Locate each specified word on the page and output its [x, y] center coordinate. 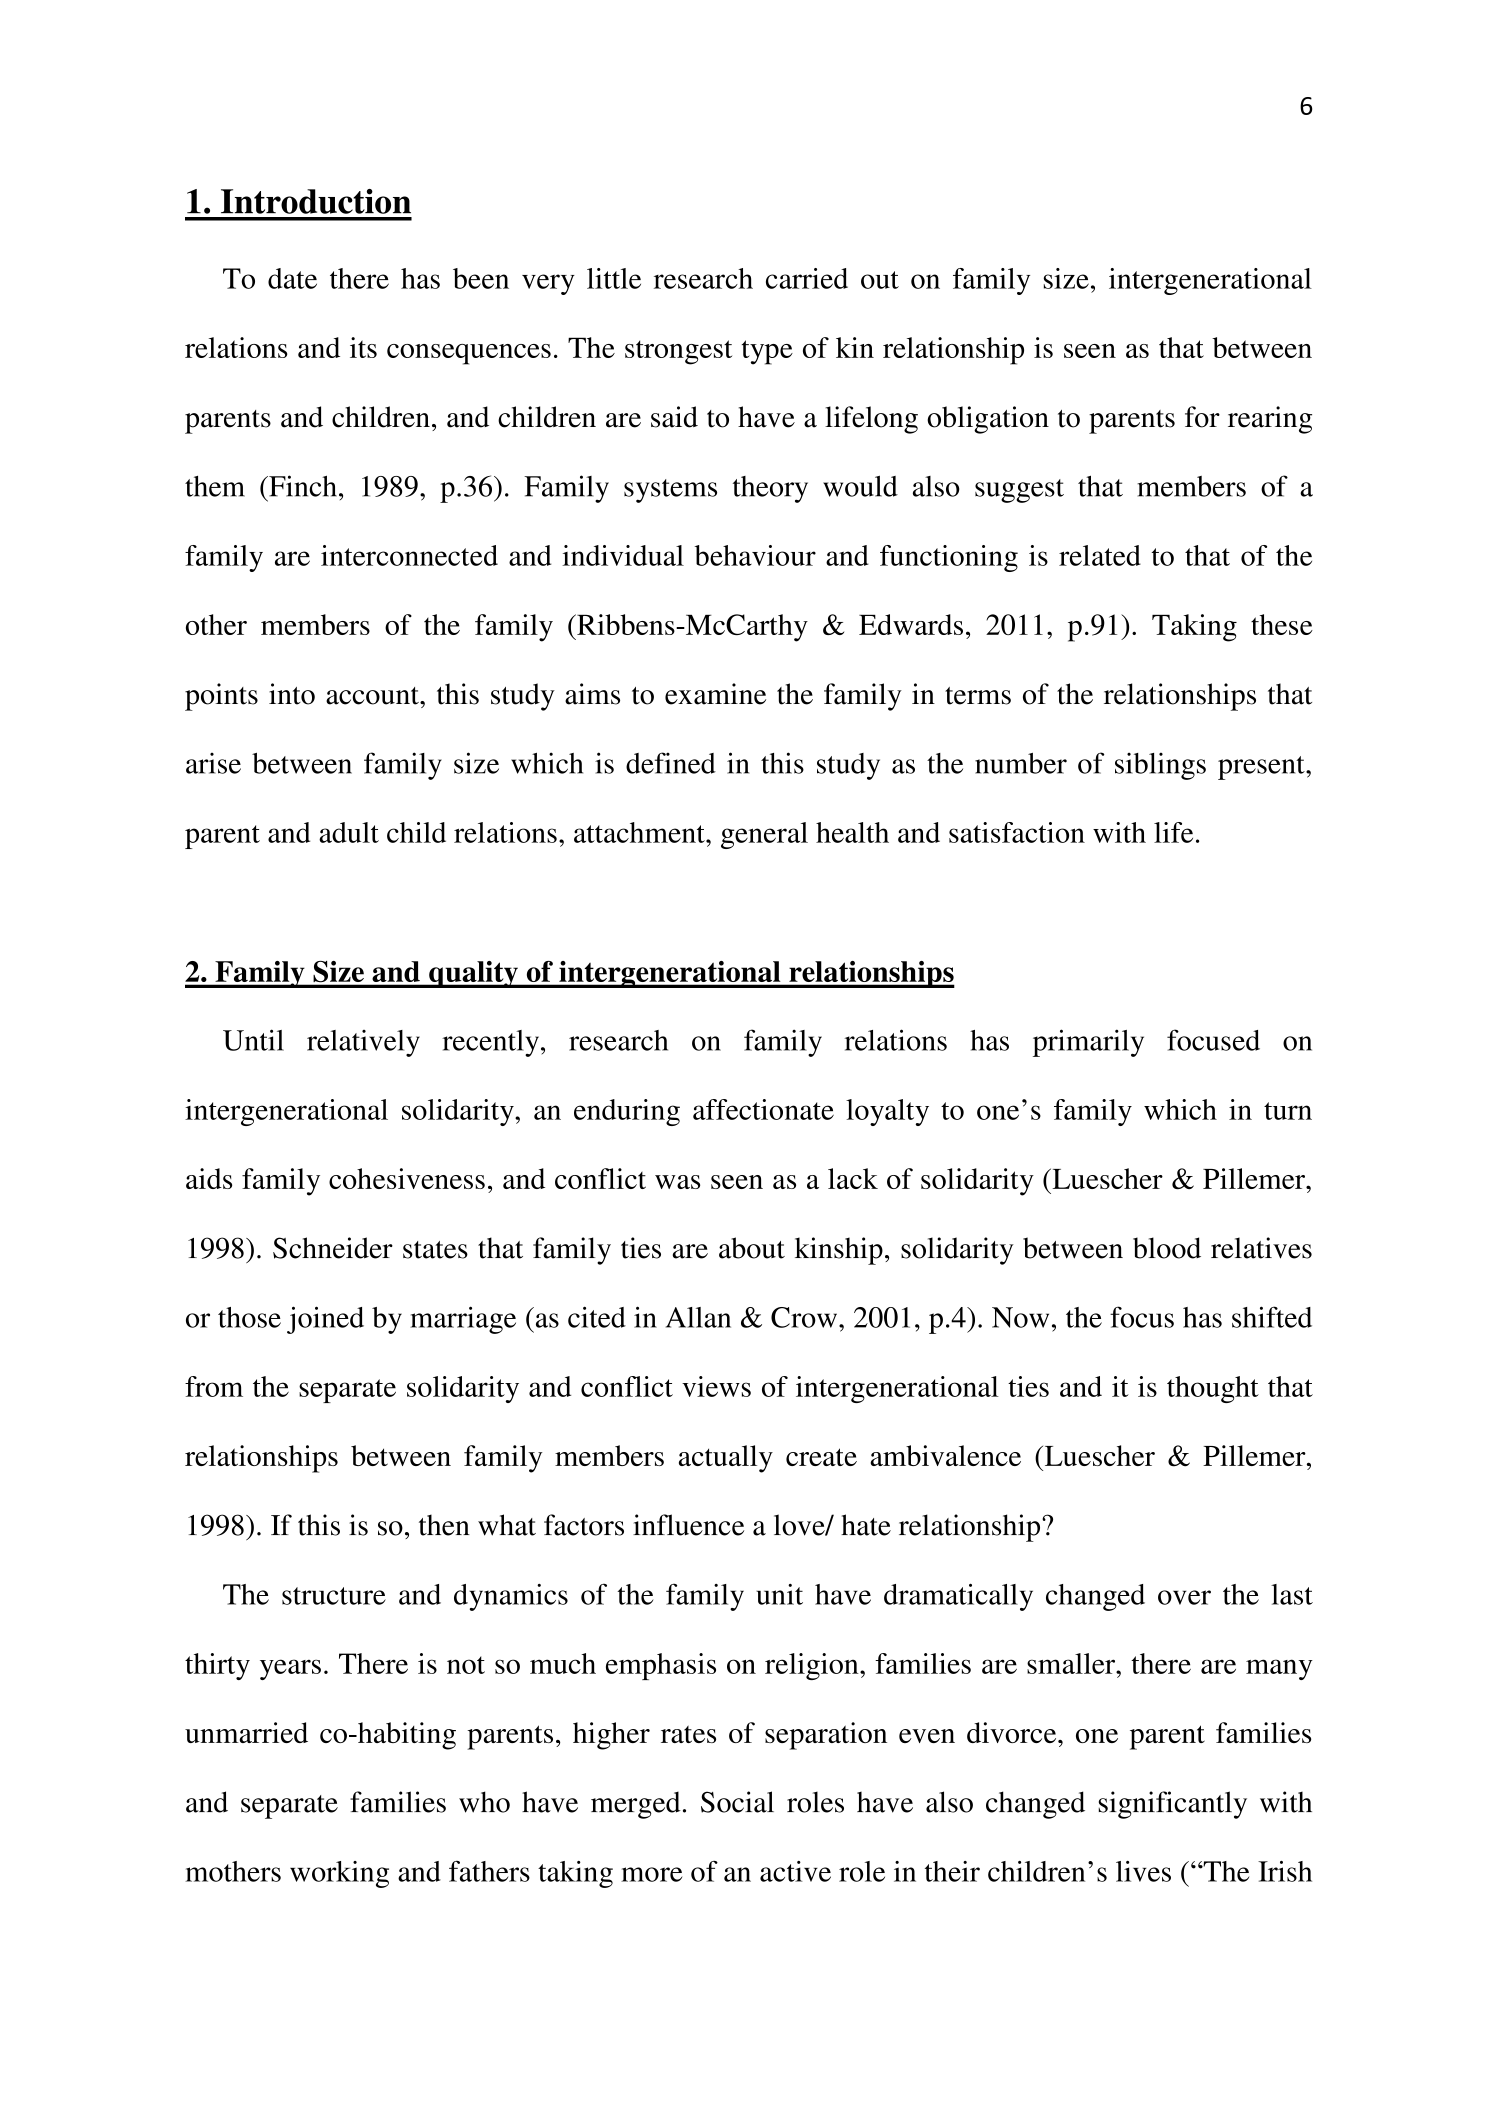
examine [715, 694]
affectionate [763, 1109]
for [1202, 417]
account [373, 696]
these [1282, 624]
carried [807, 278]
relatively [363, 1043]
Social [737, 1802]
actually [726, 1459]
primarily [1088, 1043]
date [292, 278]
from [214, 1386]
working [339, 1874]
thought [1213, 1389]
